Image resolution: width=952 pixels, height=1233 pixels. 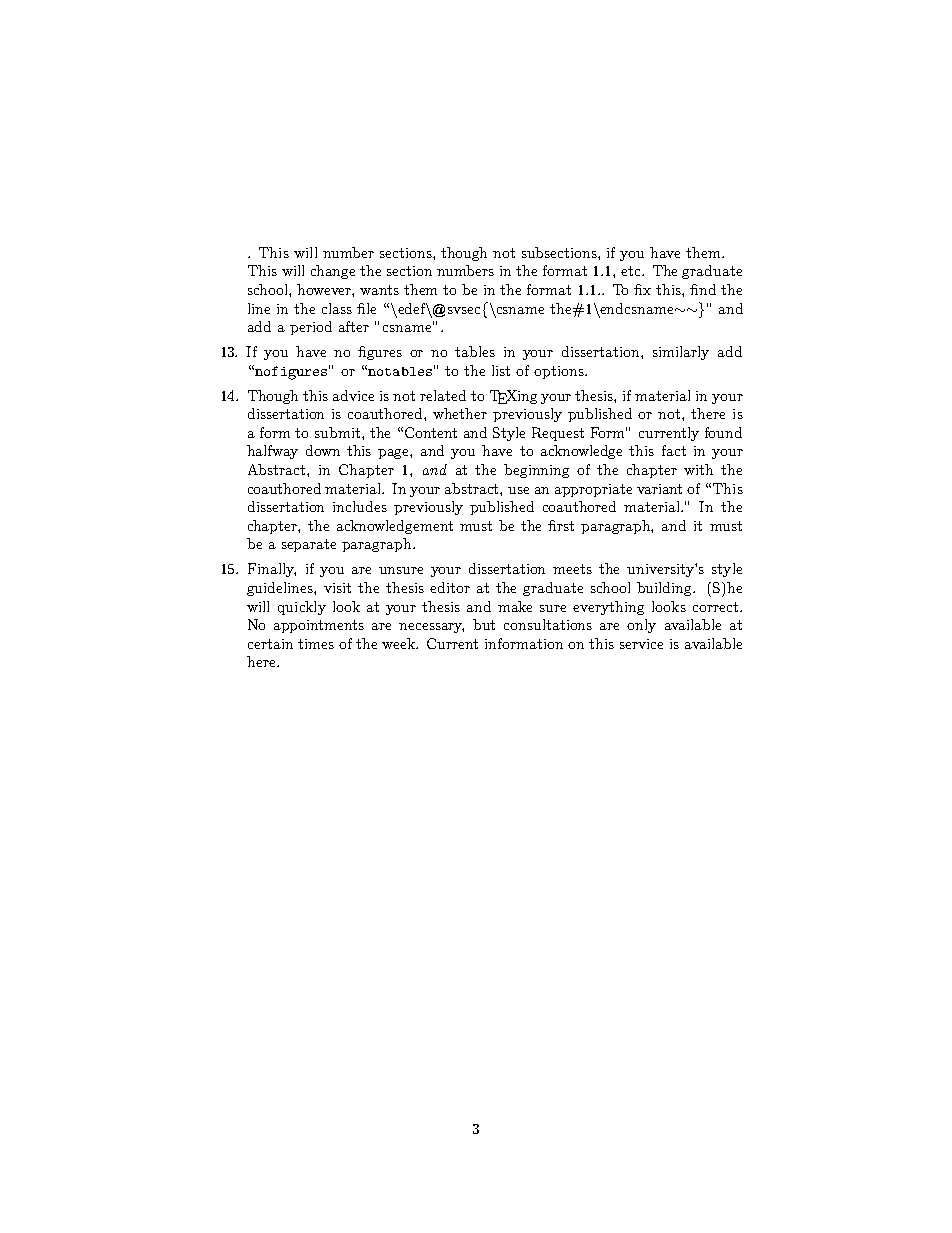 What do you see at coordinates (319, 626) in the screenshot?
I see `appointments` at bounding box center [319, 626].
